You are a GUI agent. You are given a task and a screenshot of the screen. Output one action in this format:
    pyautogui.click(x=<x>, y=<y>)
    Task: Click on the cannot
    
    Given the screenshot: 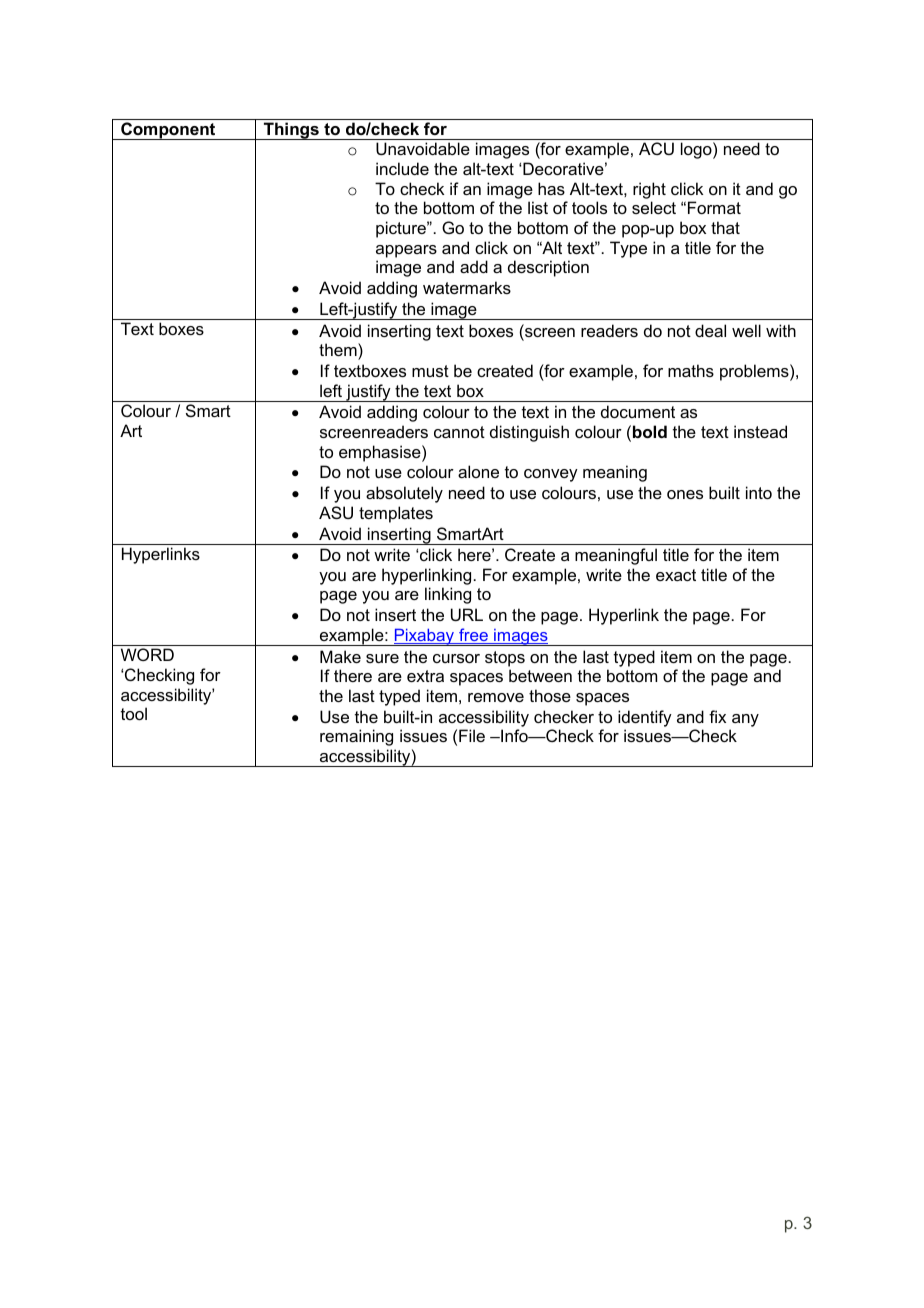 What is the action you would take?
    pyautogui.click(x=459, y=432)
